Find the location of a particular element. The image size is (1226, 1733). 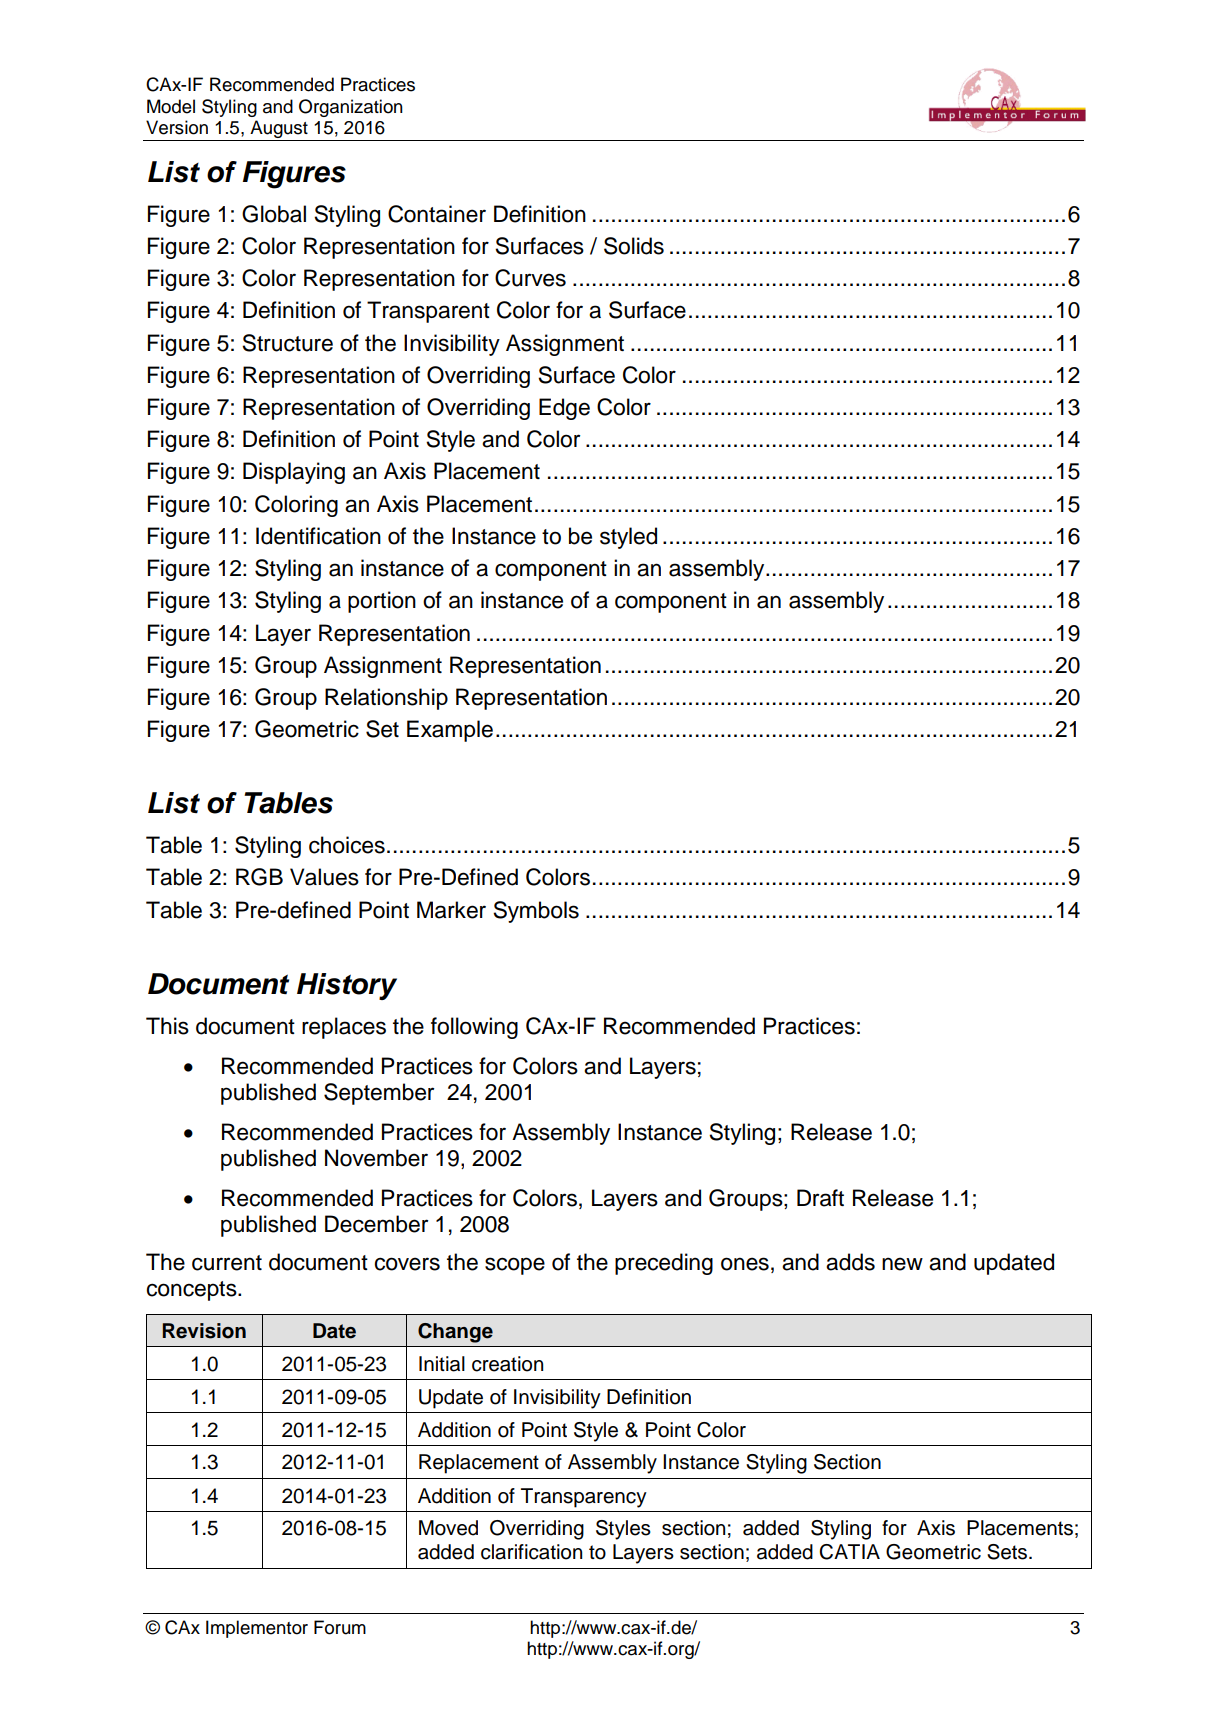

scope is located at coordinates (515, 1266).
